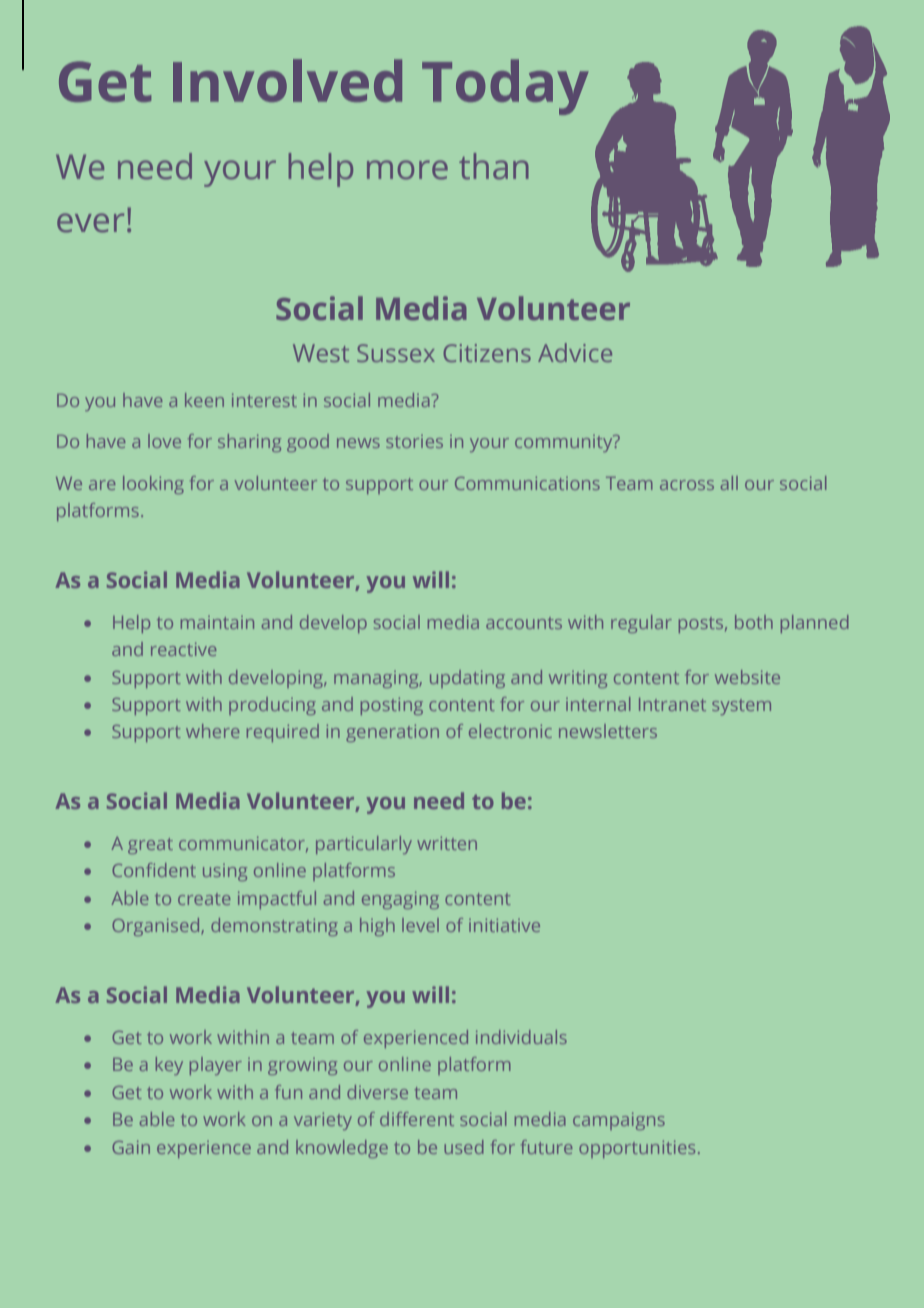 The height and width of the document is (1308, 924). I want to click on keen, so click(204, 400).
